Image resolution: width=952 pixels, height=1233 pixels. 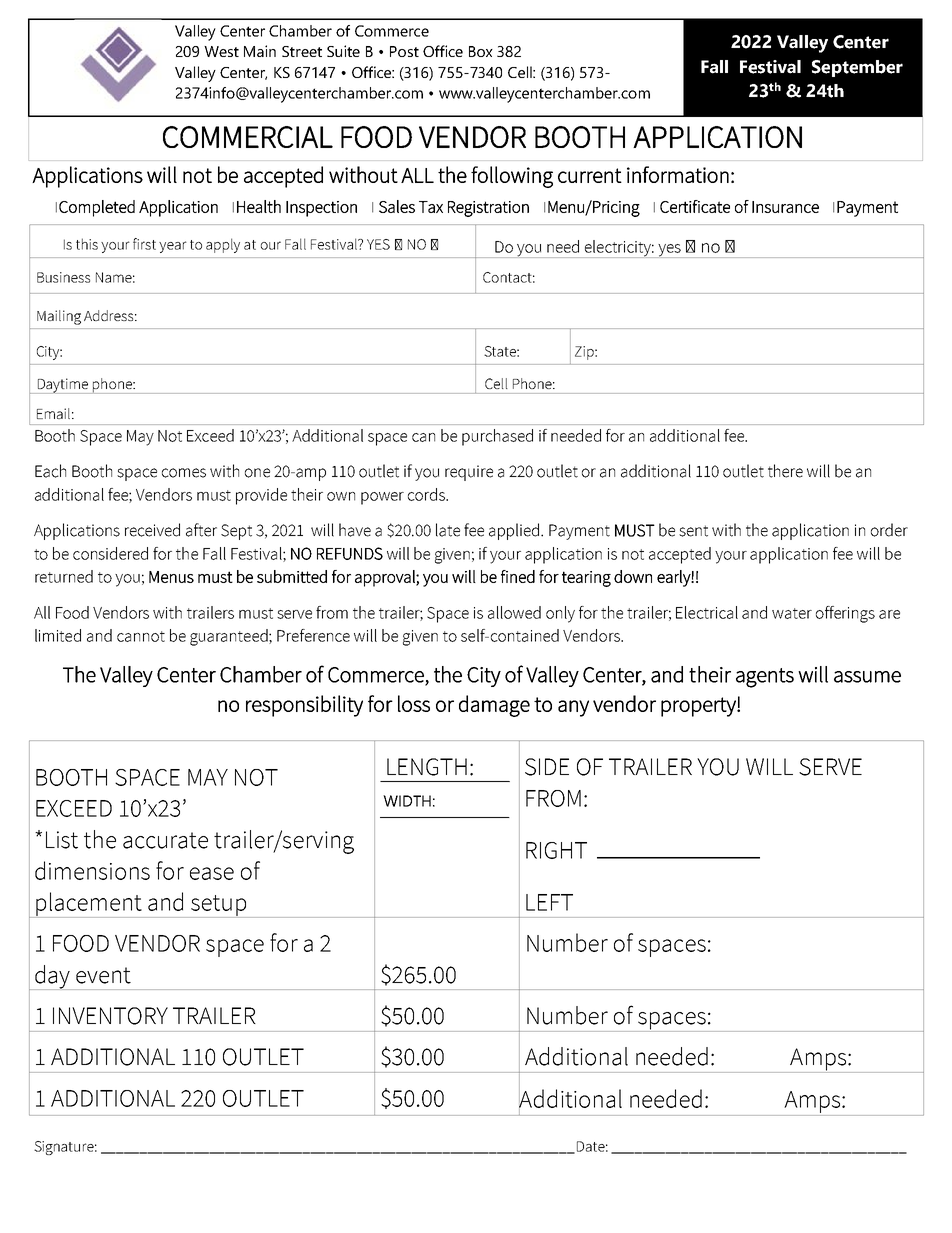 I want to click on agents, so click(x=765, y=678).
